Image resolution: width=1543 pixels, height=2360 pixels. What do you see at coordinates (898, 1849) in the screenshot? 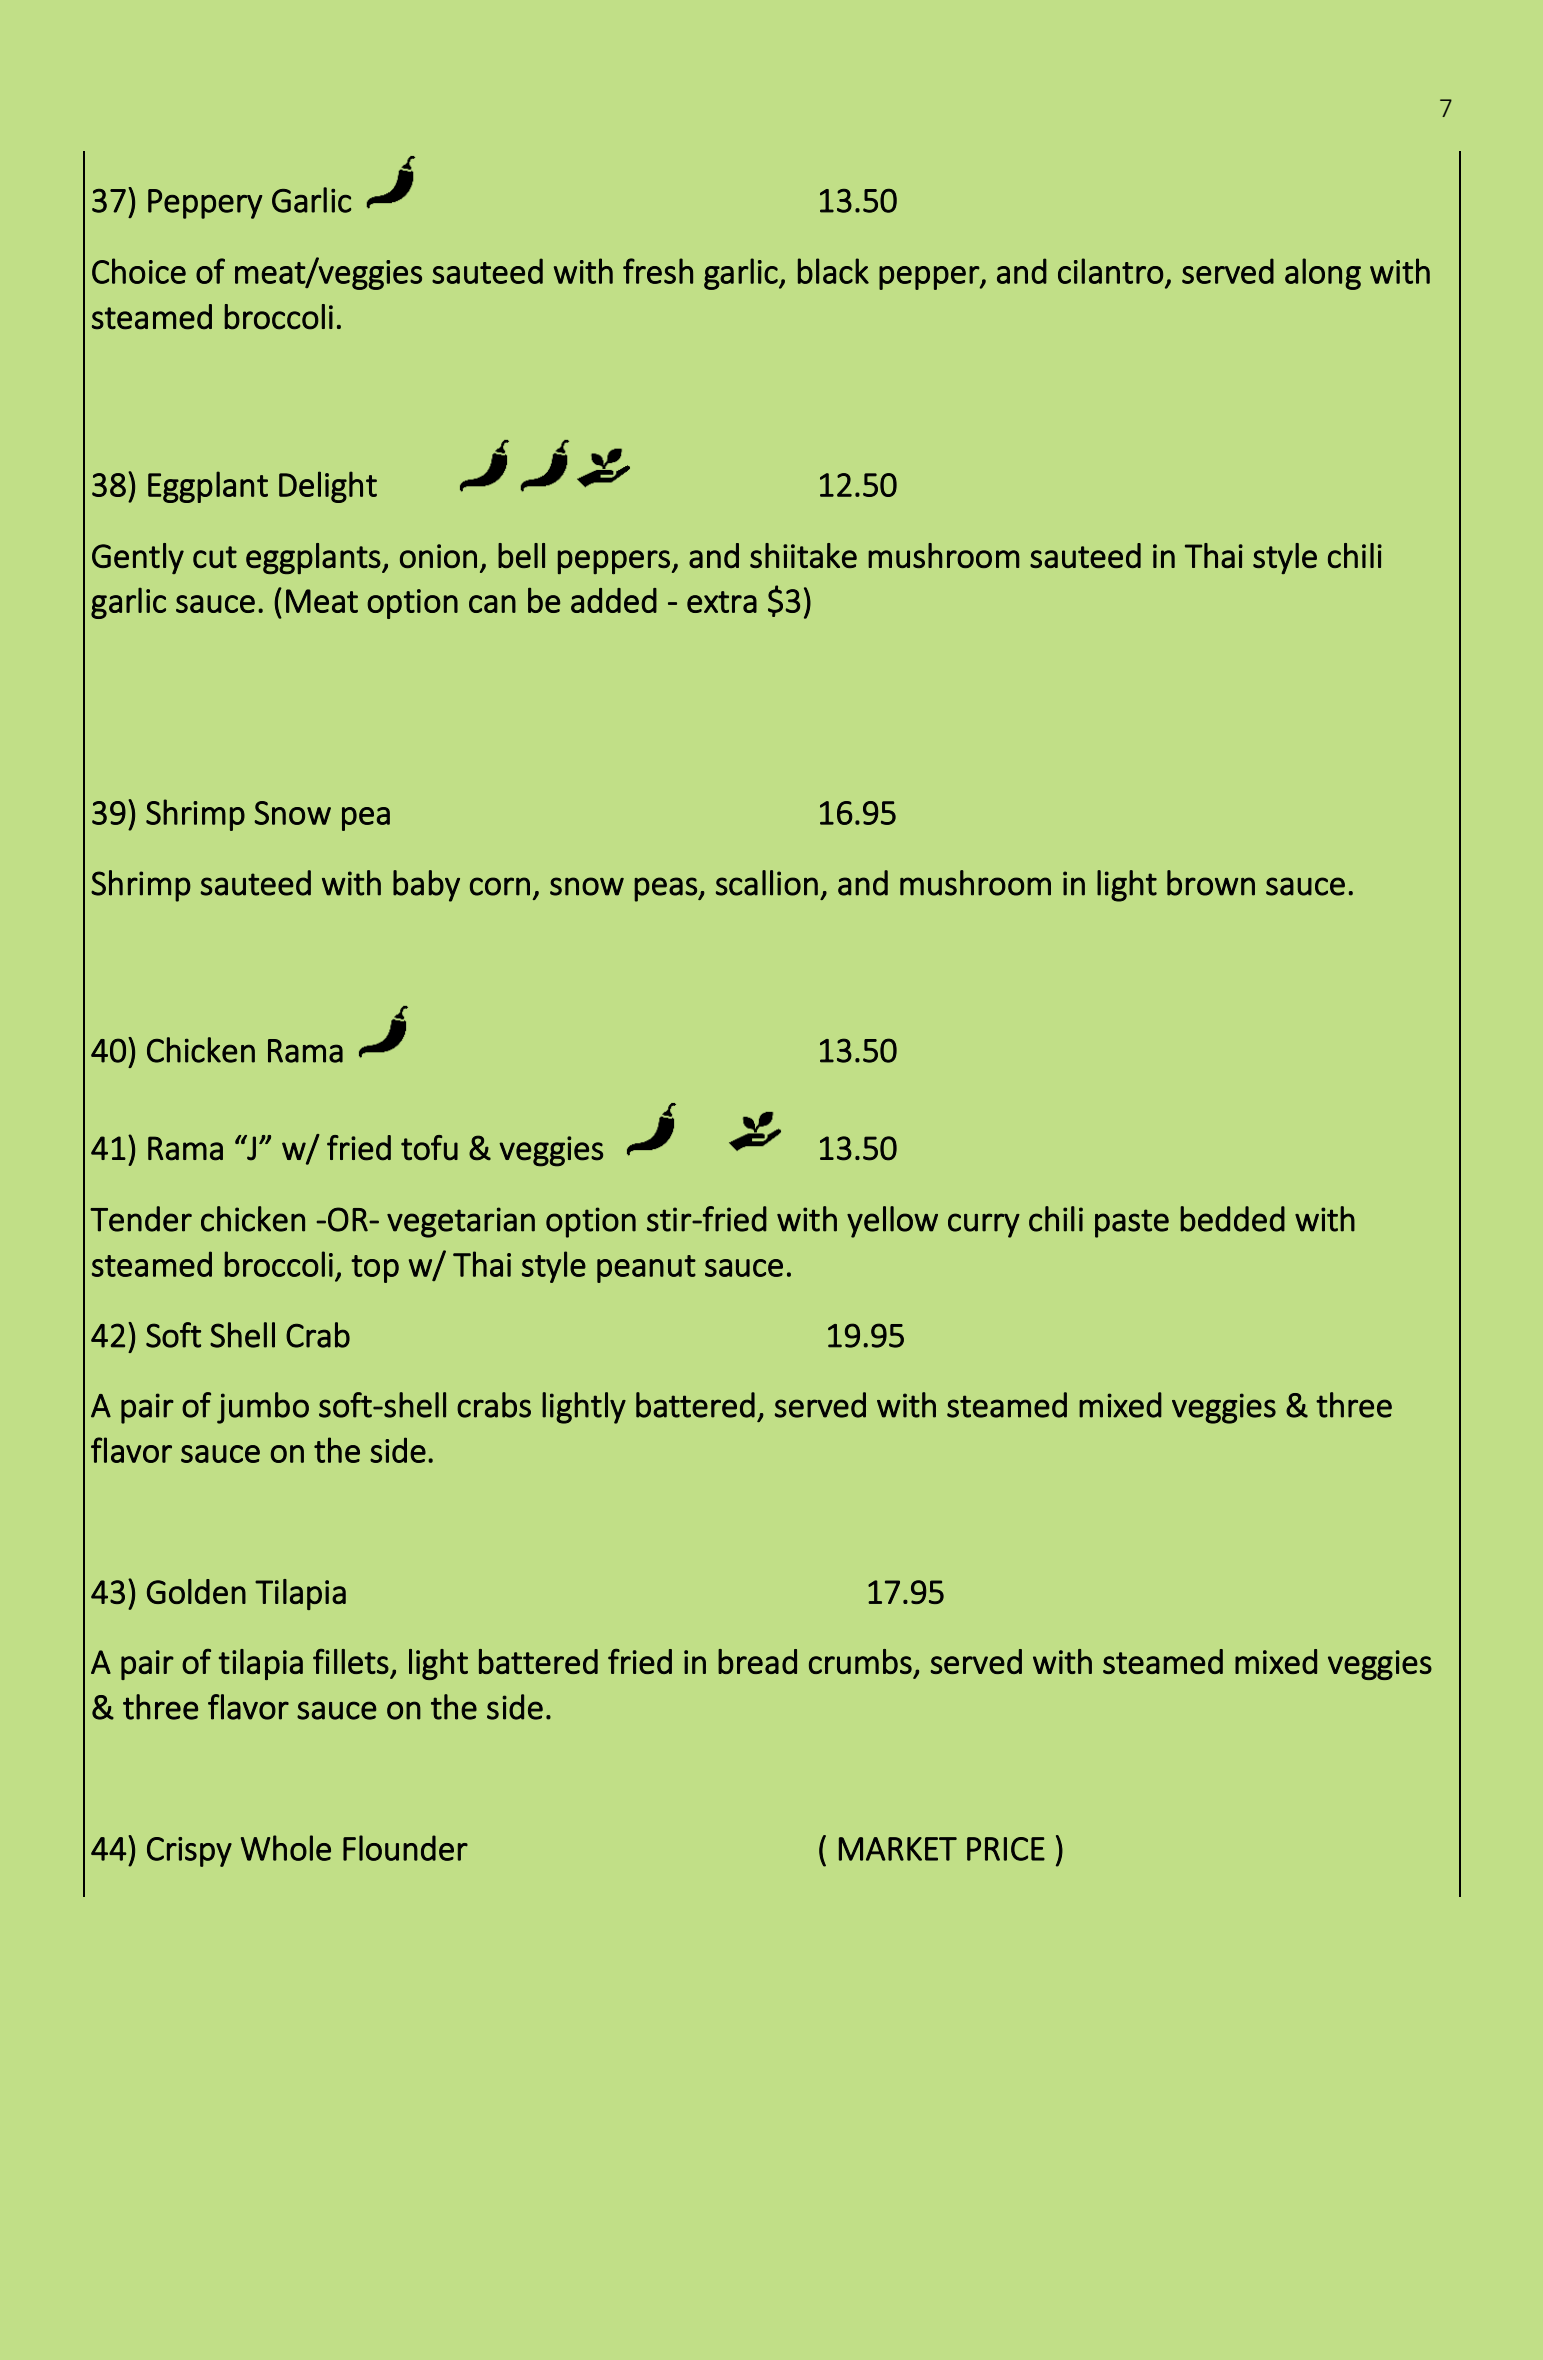
I see `MARKET` at bounding box center [898, 1849].
